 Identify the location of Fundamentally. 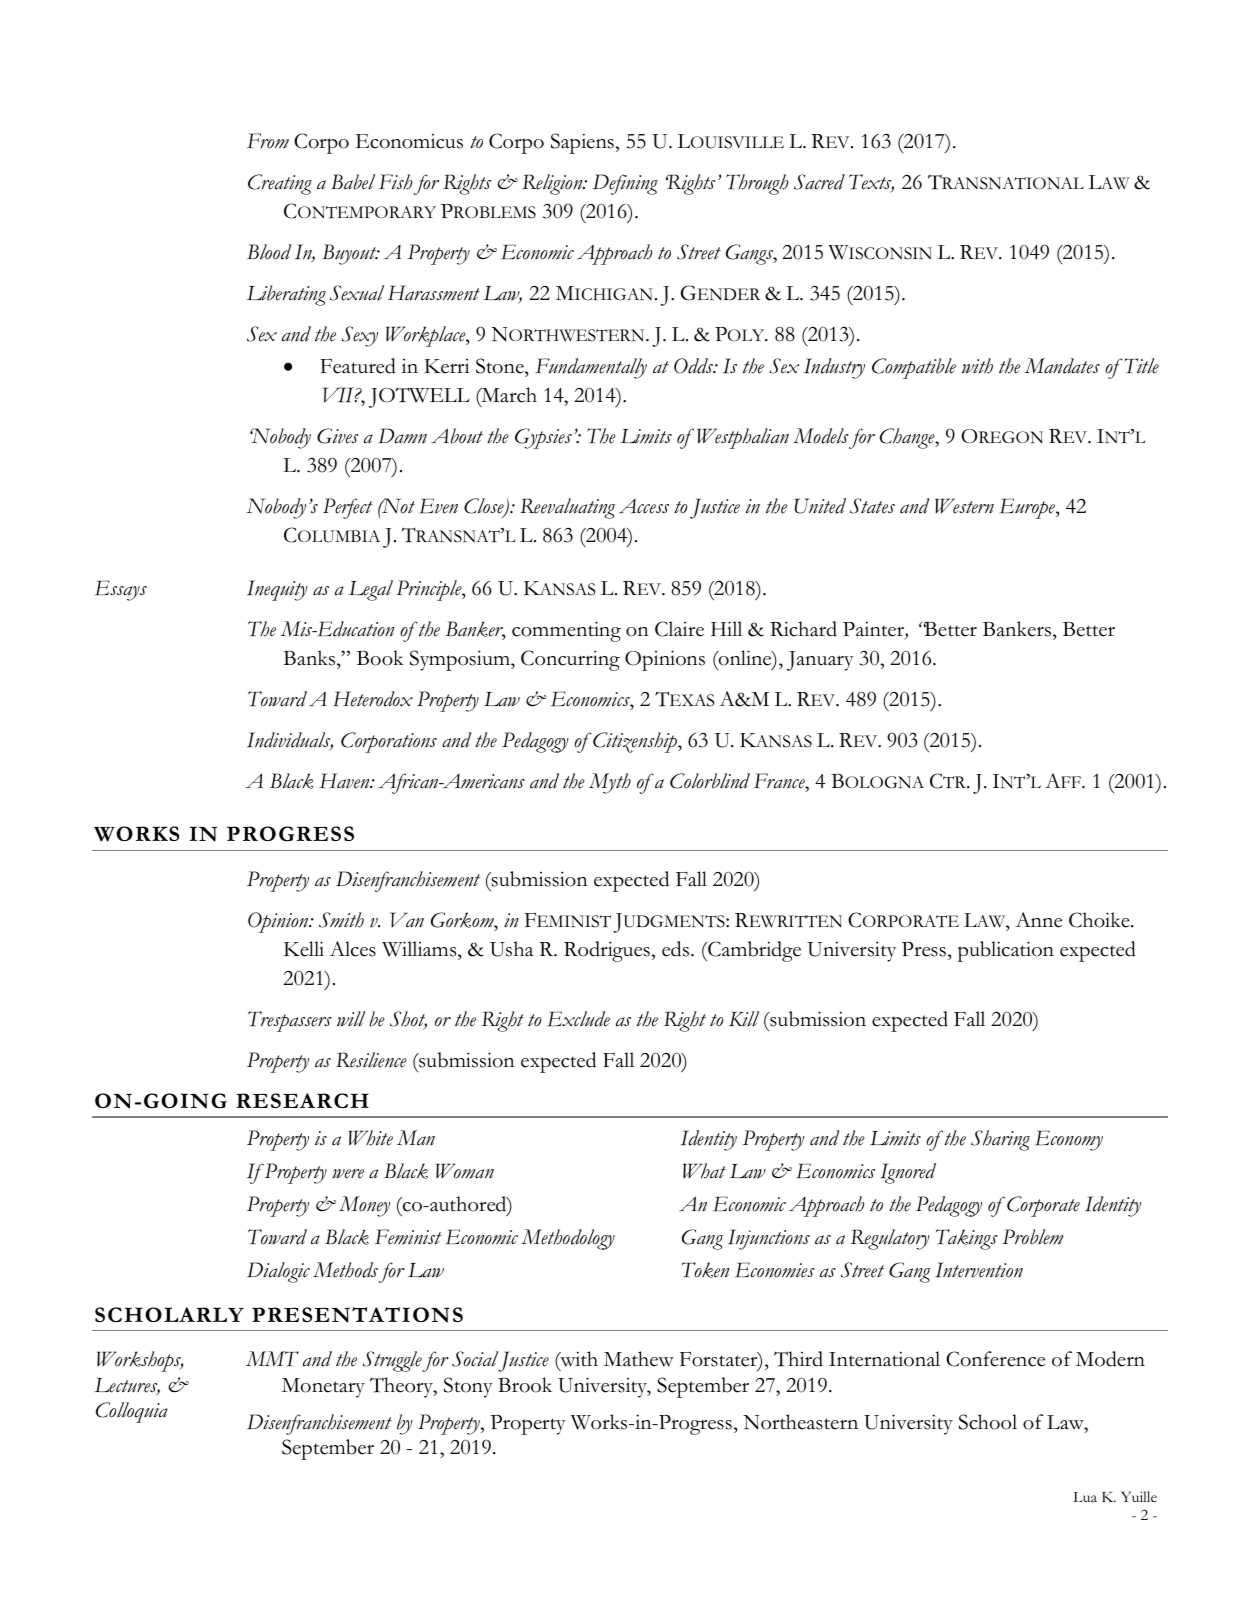
(591, 368).
